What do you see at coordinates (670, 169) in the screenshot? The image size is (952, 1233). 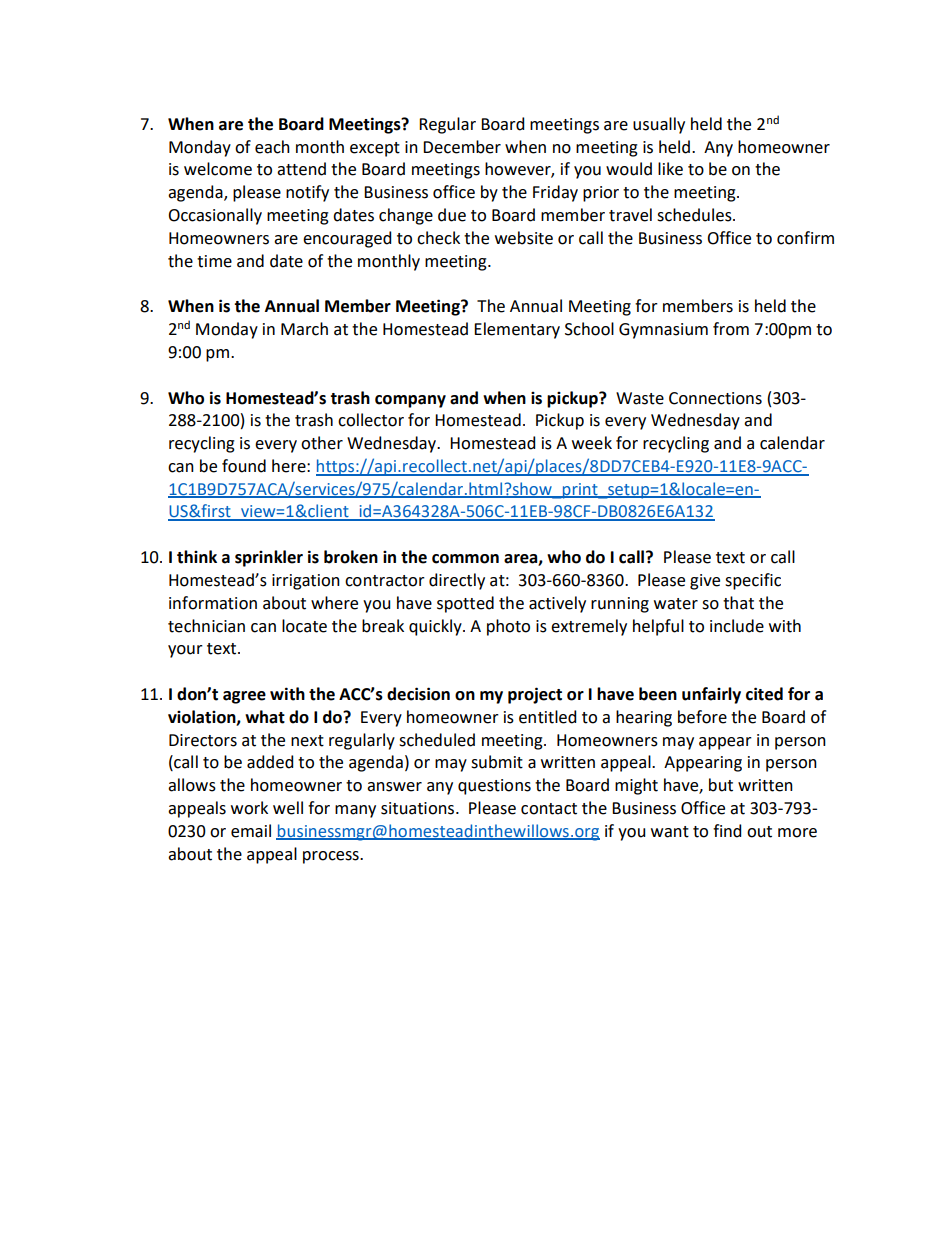 I see `like` at bounding box center [670, 169].
